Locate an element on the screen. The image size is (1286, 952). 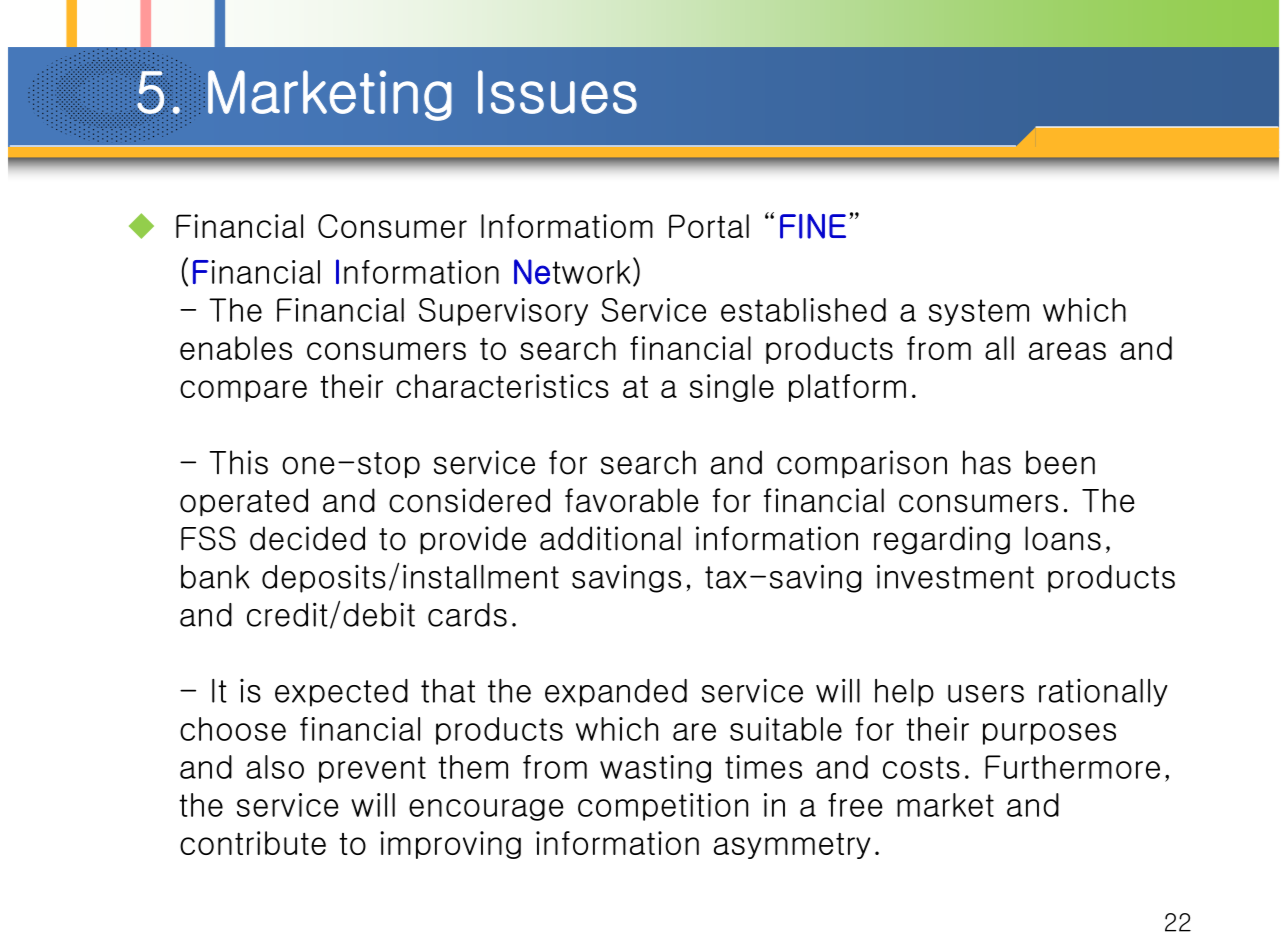
FINE is located at coordinates (813, 226).
